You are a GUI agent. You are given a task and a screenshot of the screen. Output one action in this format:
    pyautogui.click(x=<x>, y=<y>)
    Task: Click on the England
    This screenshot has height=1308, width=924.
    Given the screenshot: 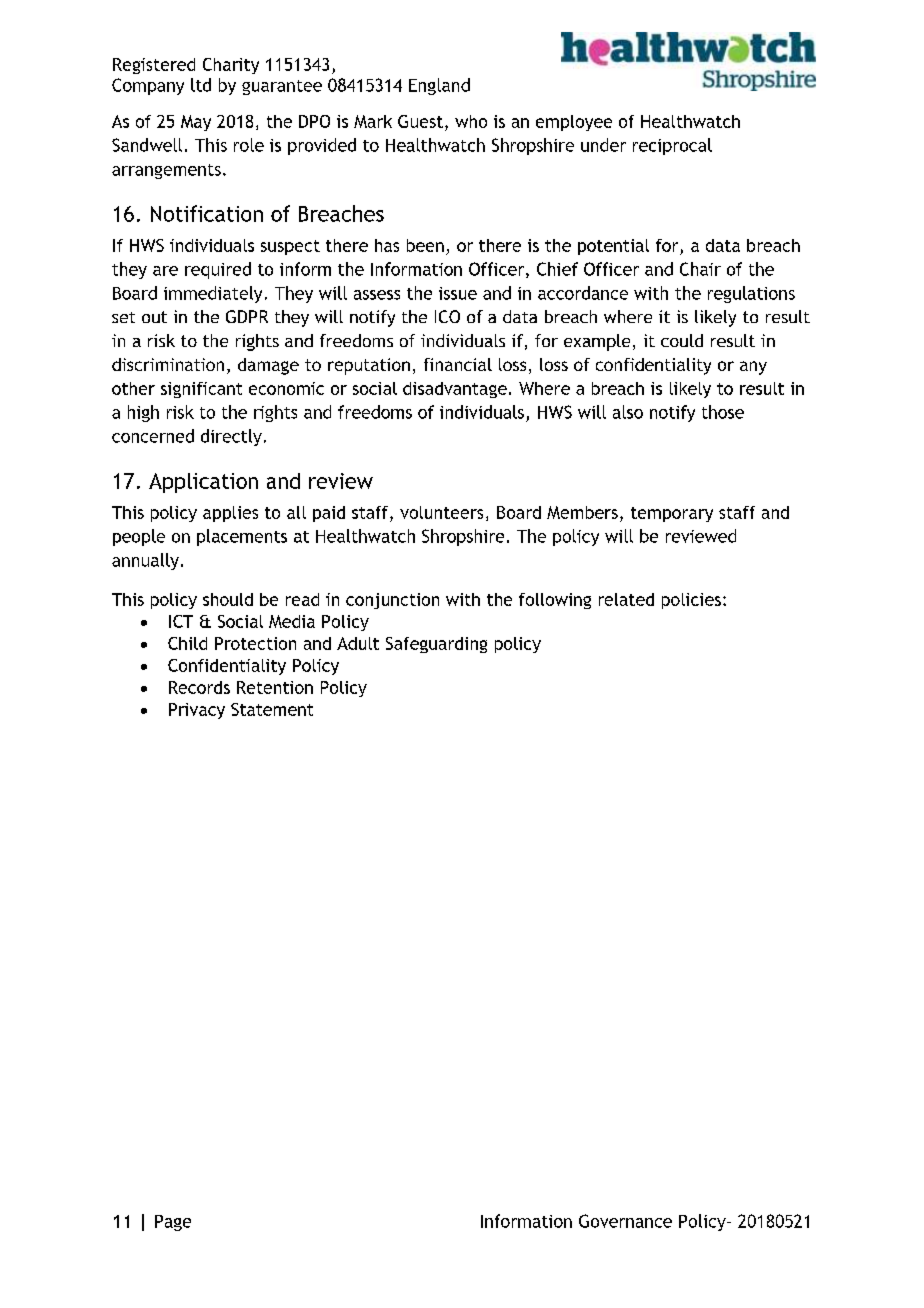 What is the action you would take?
    pyautogui.click(x=439, y=86)
